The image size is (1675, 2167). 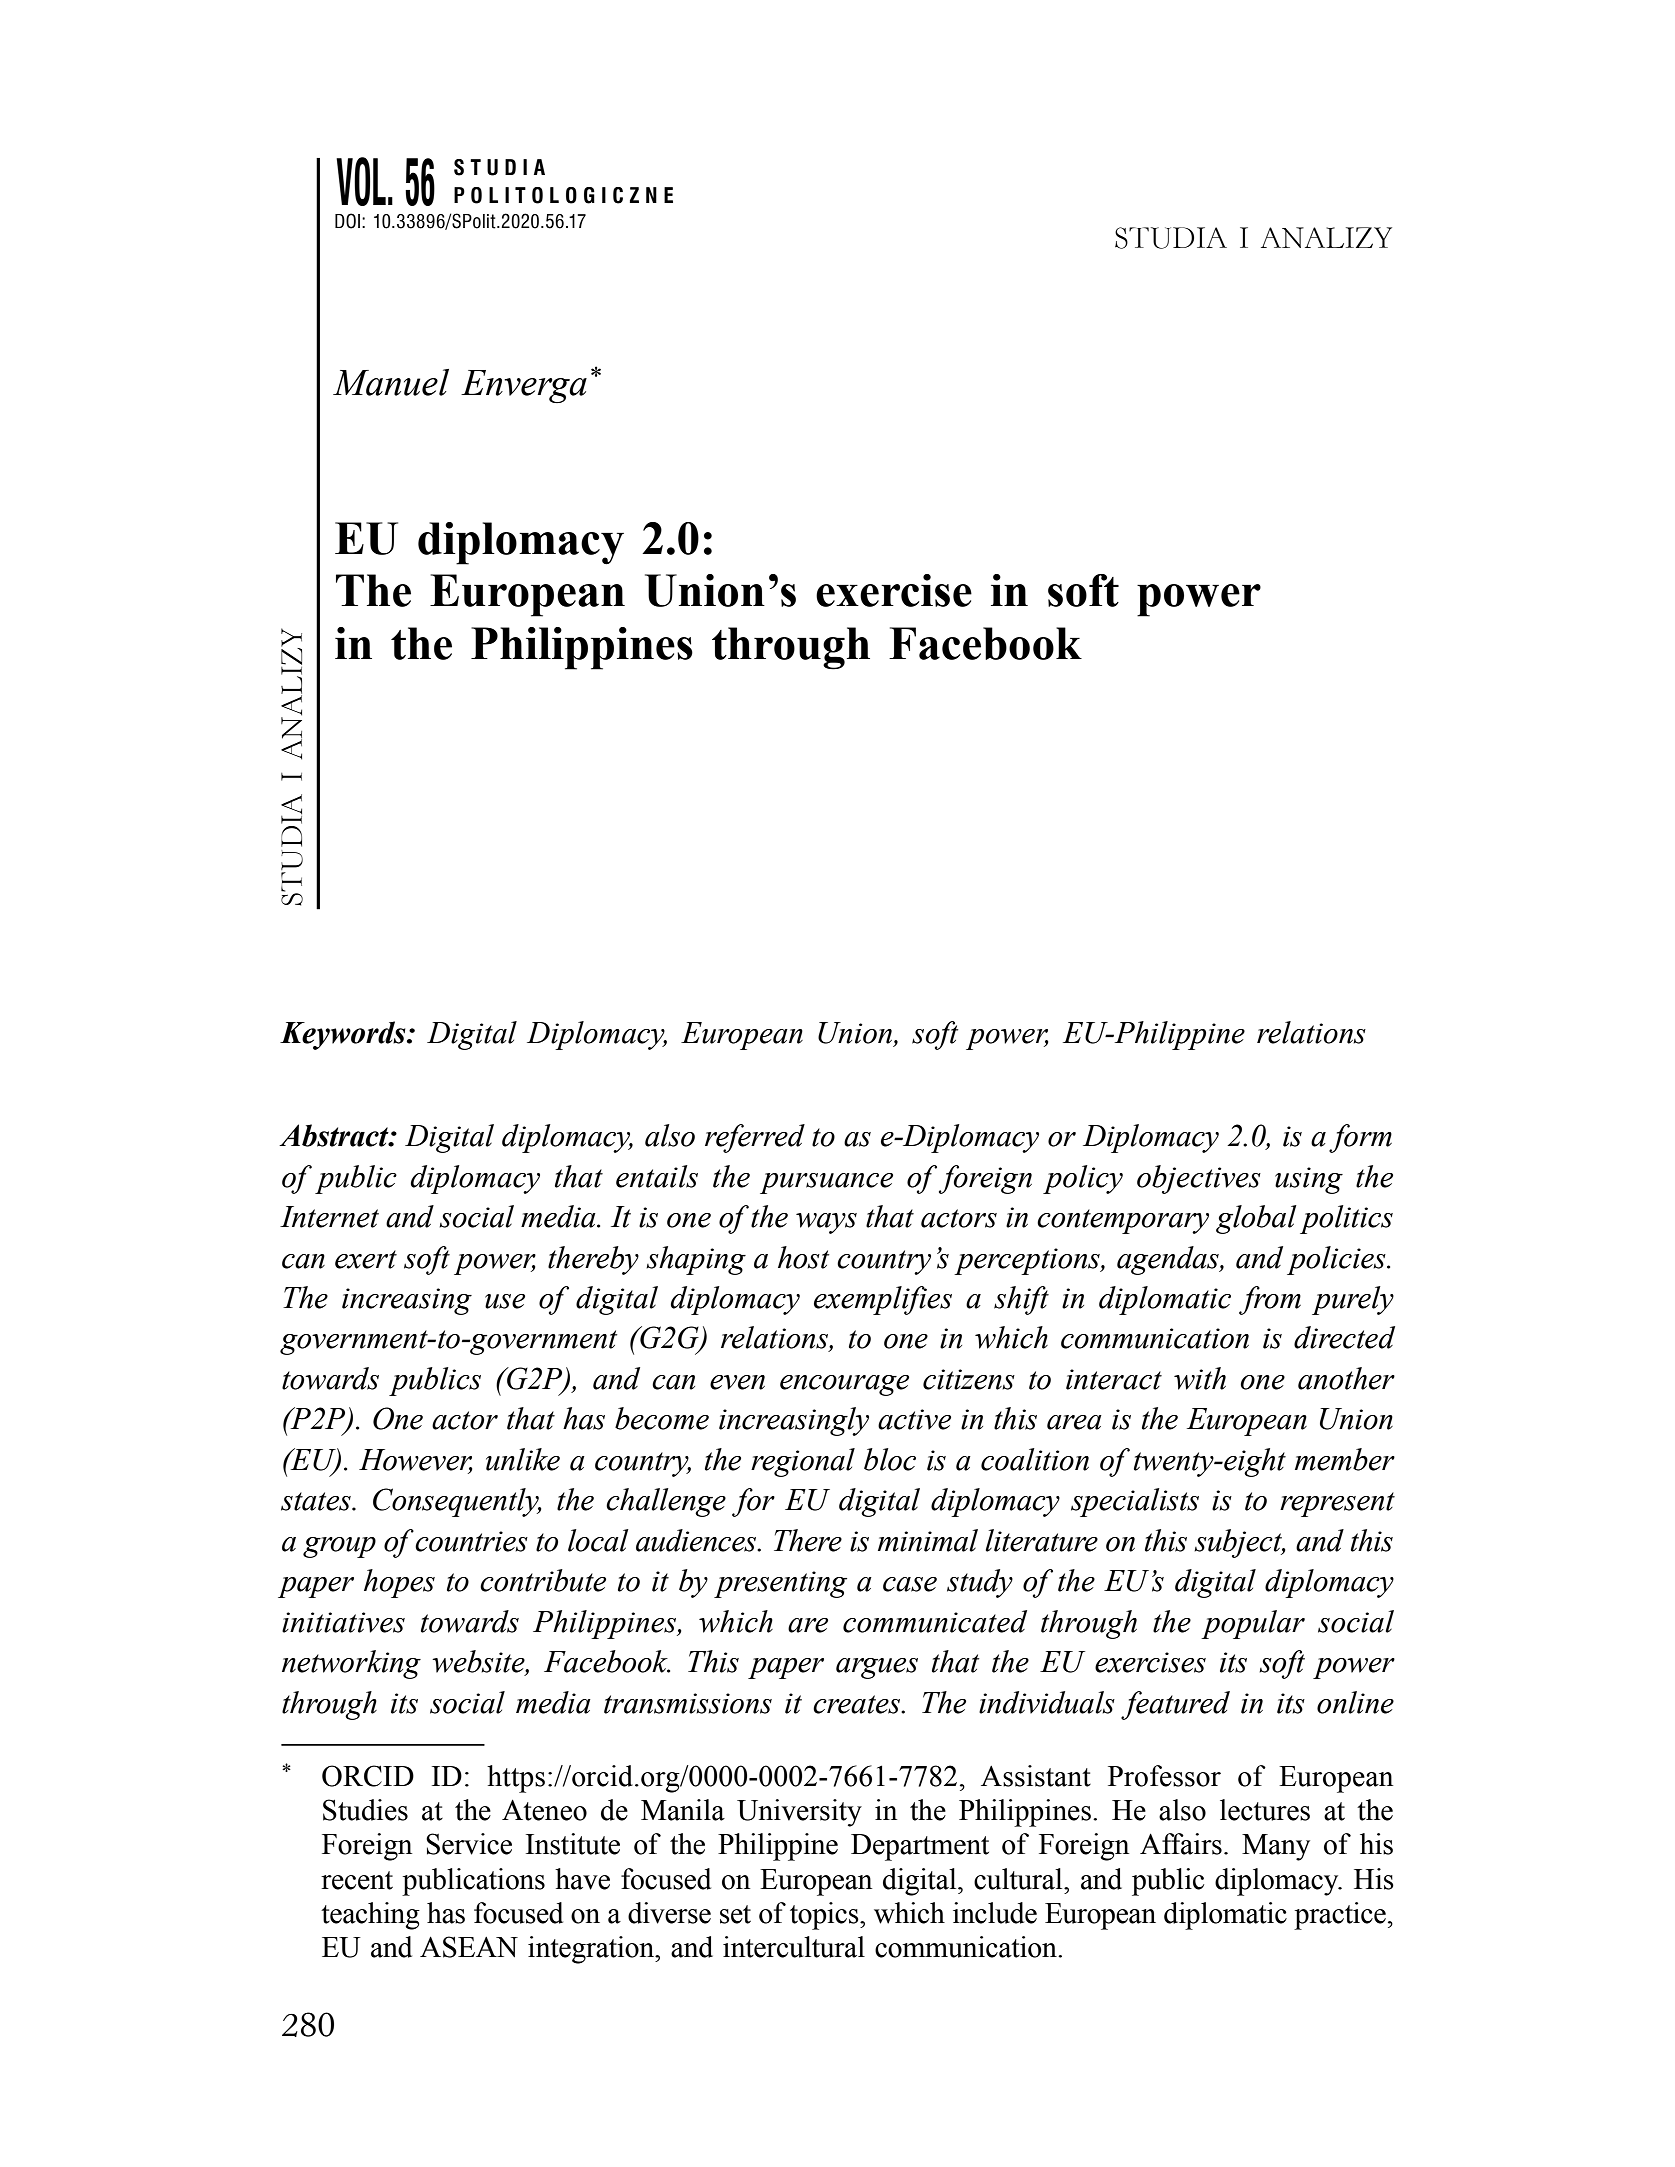 What do you see at coordinates (755, 1138) in the screenshot?
I see `referred` at bounding box center [755, 1138].
